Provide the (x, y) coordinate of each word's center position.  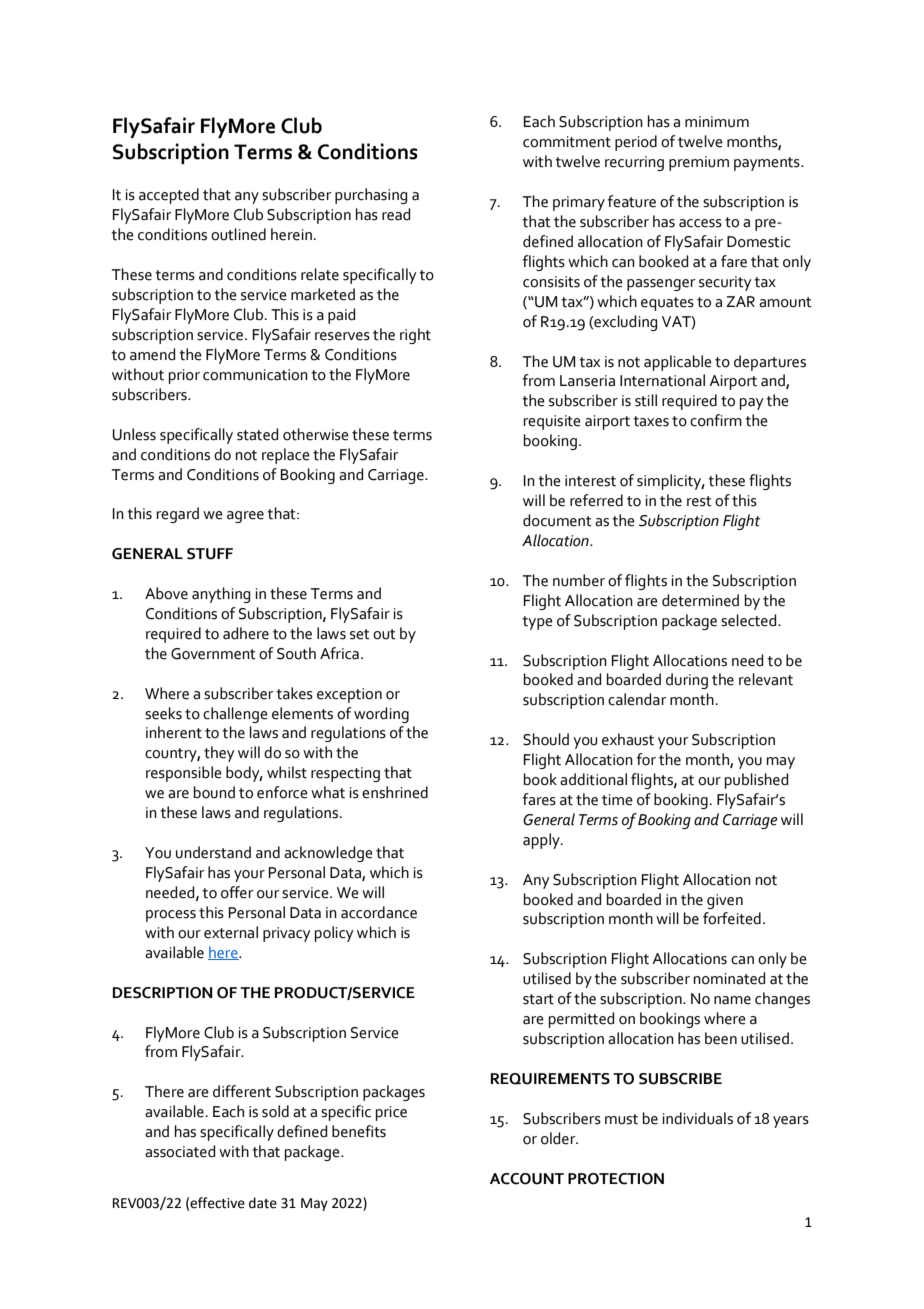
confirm (716, 420)
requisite (552, 422)
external (231, 932)
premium (699, 163)
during (687, 681)
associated (180, 1151)
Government (213, 654)
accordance (379, 912)
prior (184, 376)
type (537, 623)
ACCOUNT (527, 1179)
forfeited (732, 918)
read (396, 214)
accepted (169, 196)
